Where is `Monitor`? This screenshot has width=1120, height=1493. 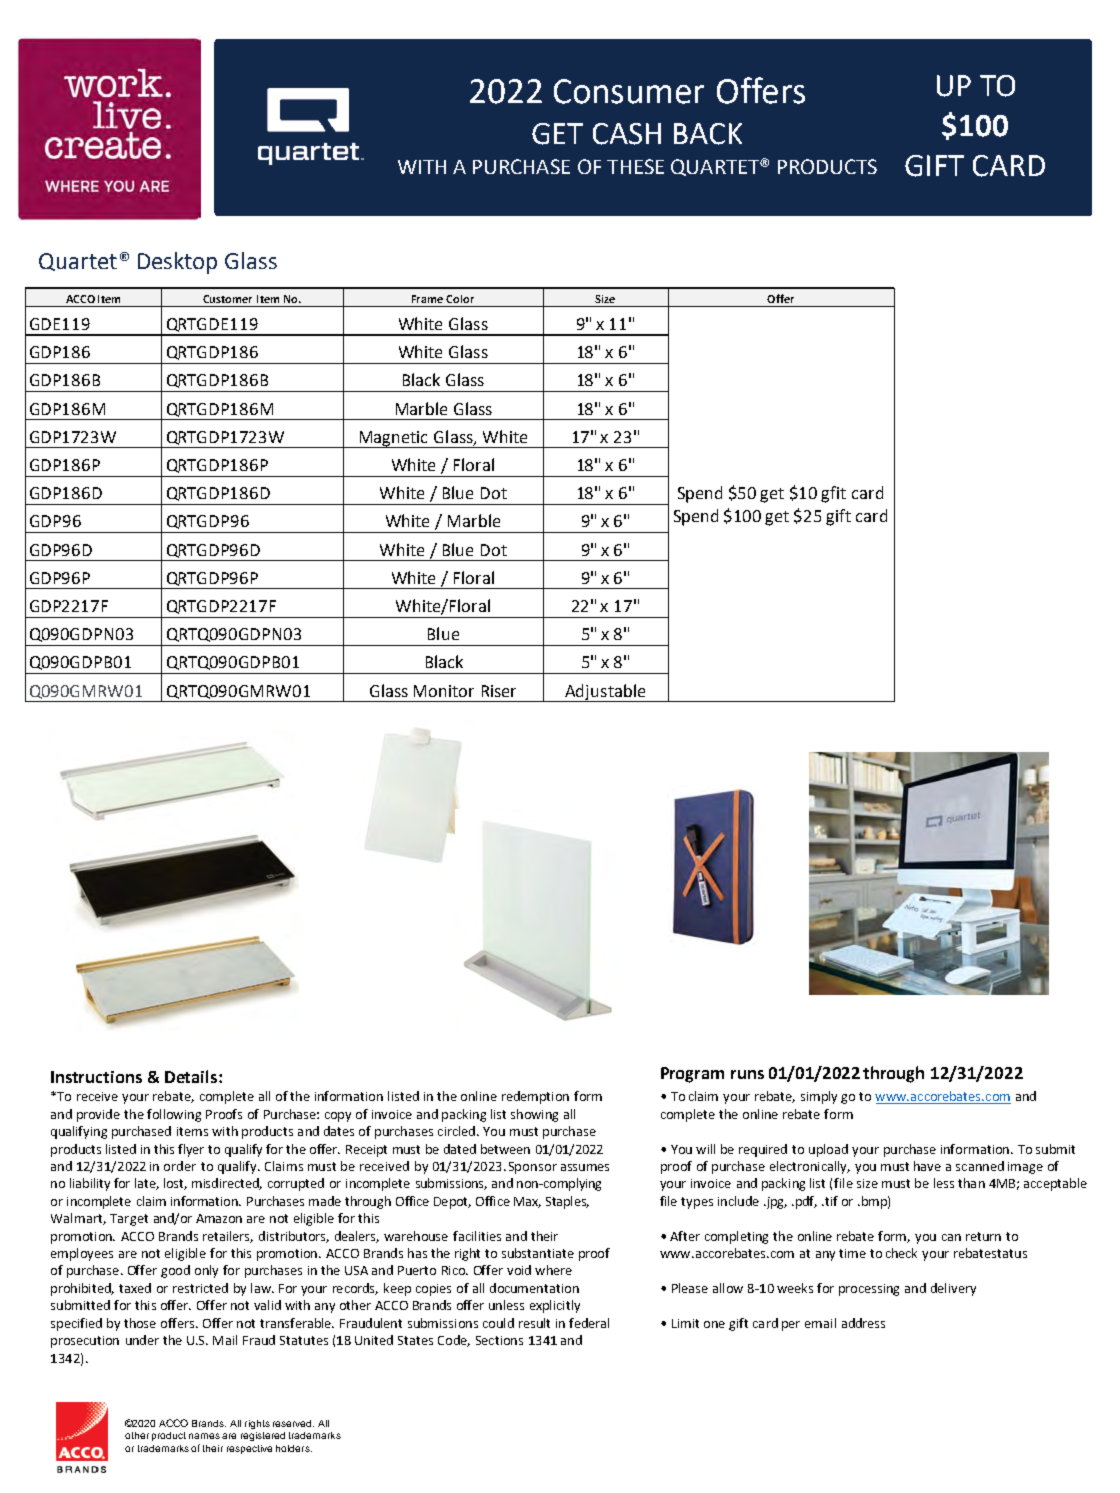
Monitor is located at coordinates (444, 691).
